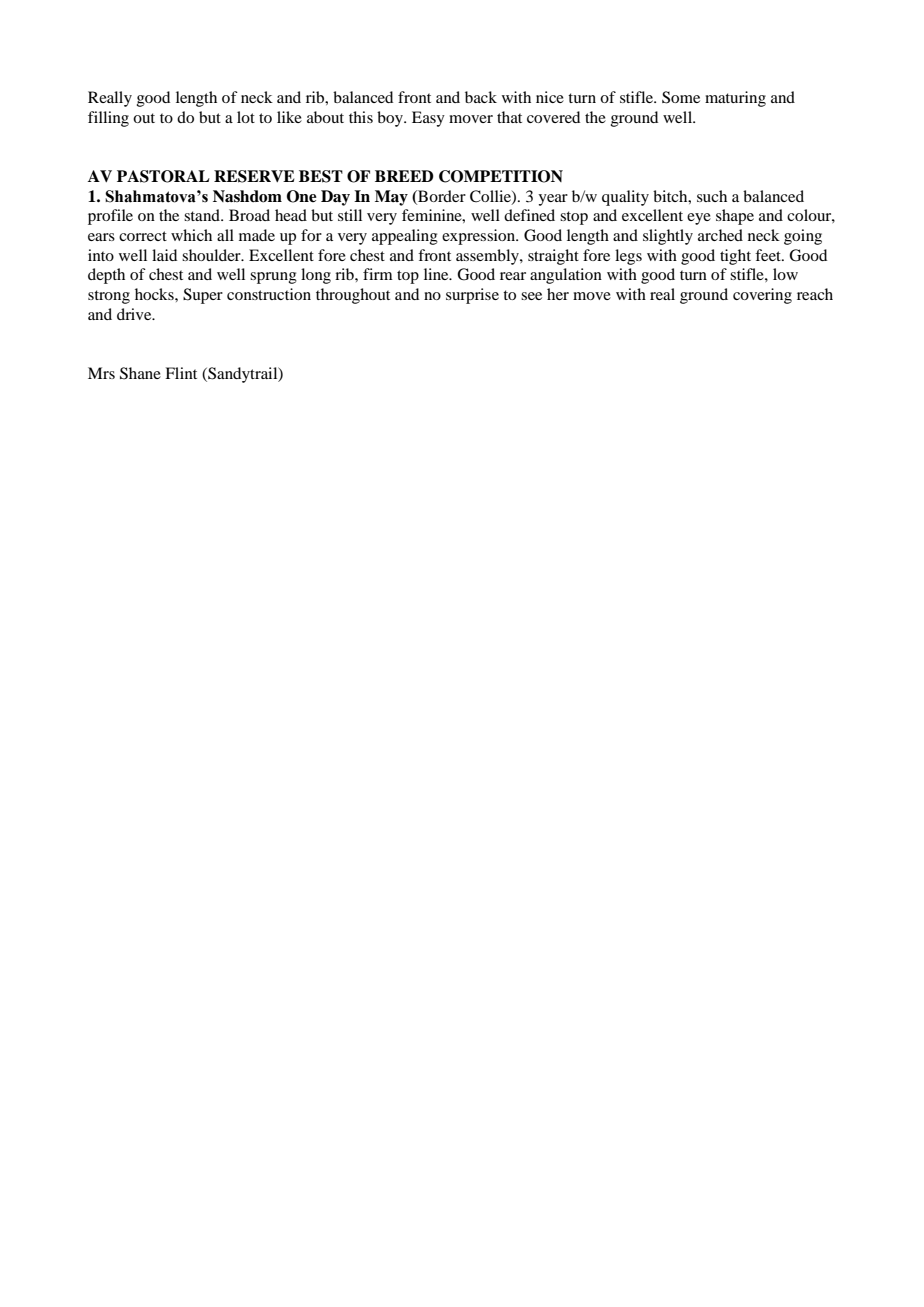  What do you see at coordinates (437, 274) in the document?
I see `line` at bounding box center [437, 274].
